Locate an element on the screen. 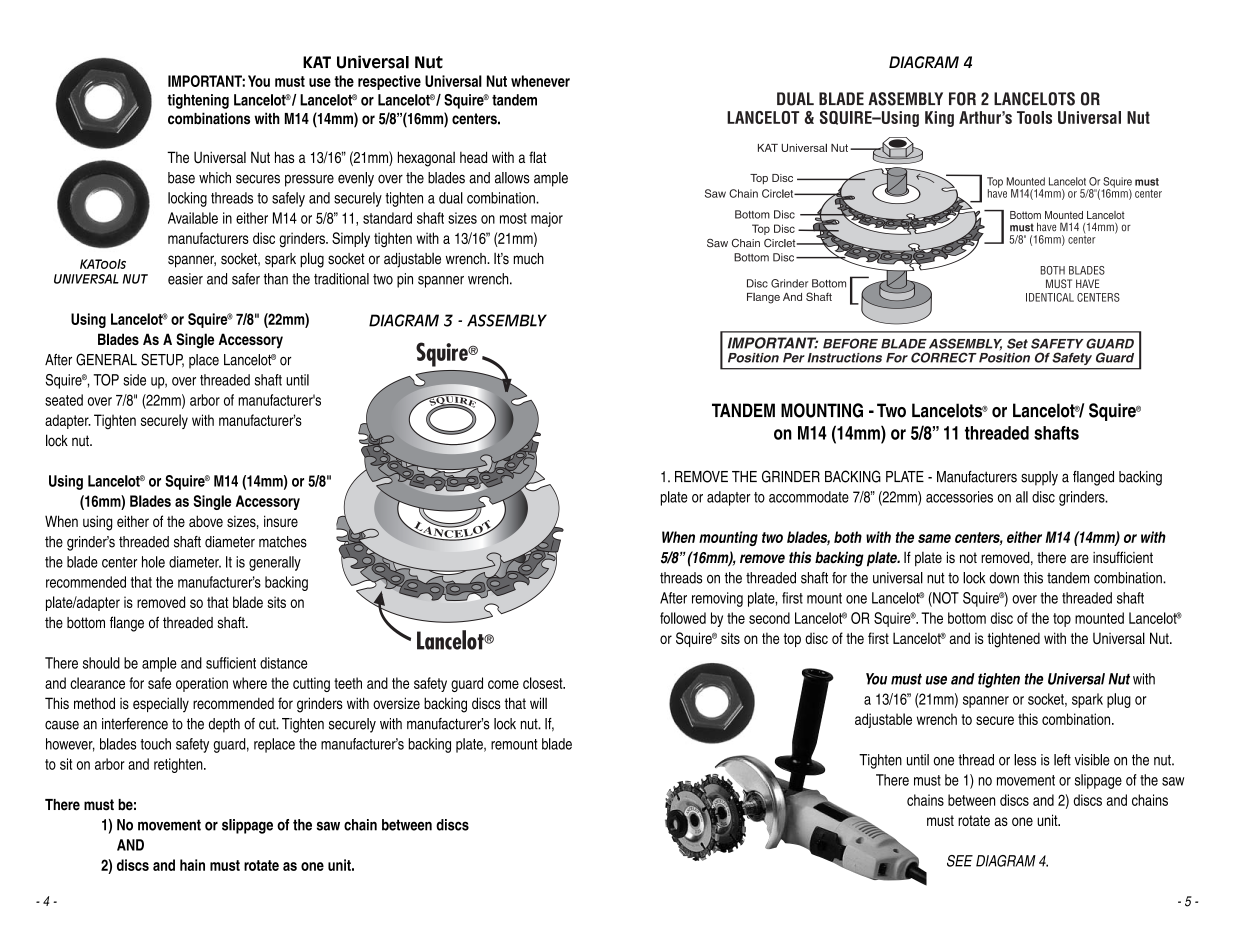  flat is located at coordinates (537, 157).
